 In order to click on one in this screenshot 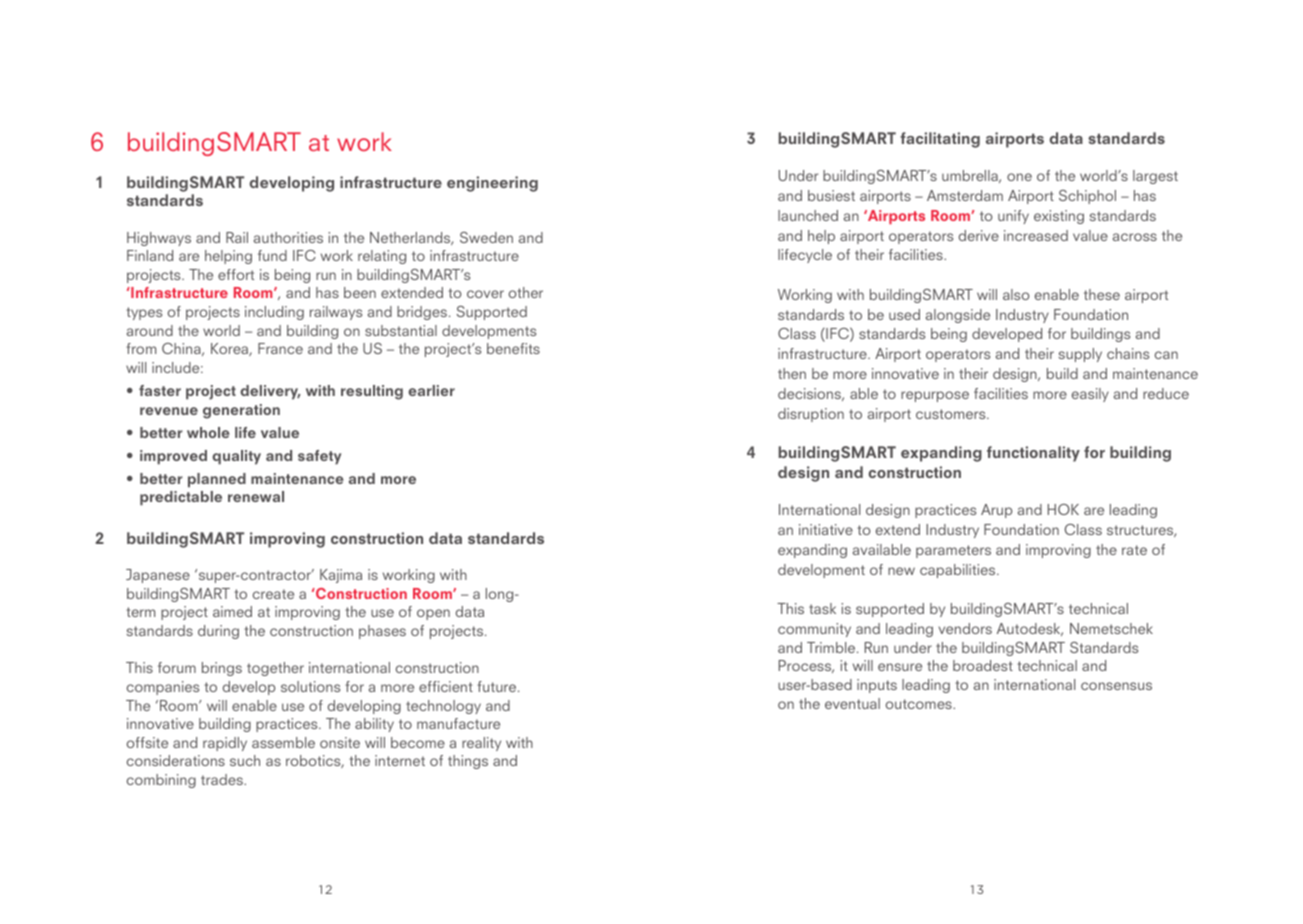, I will do `click(1019, 177)`.
